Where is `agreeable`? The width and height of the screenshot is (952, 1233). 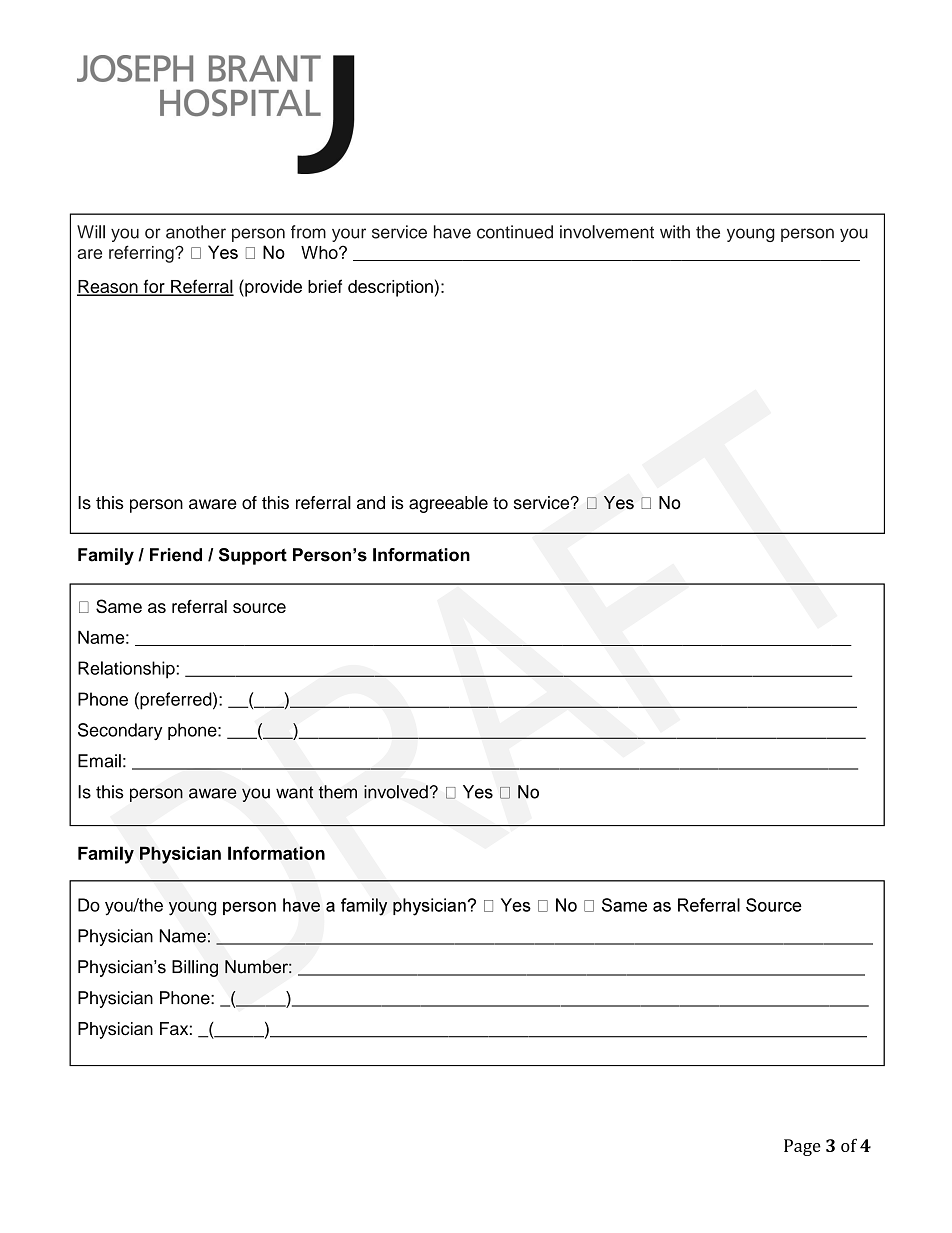
agreeable is located at coordinates (448, 504).
